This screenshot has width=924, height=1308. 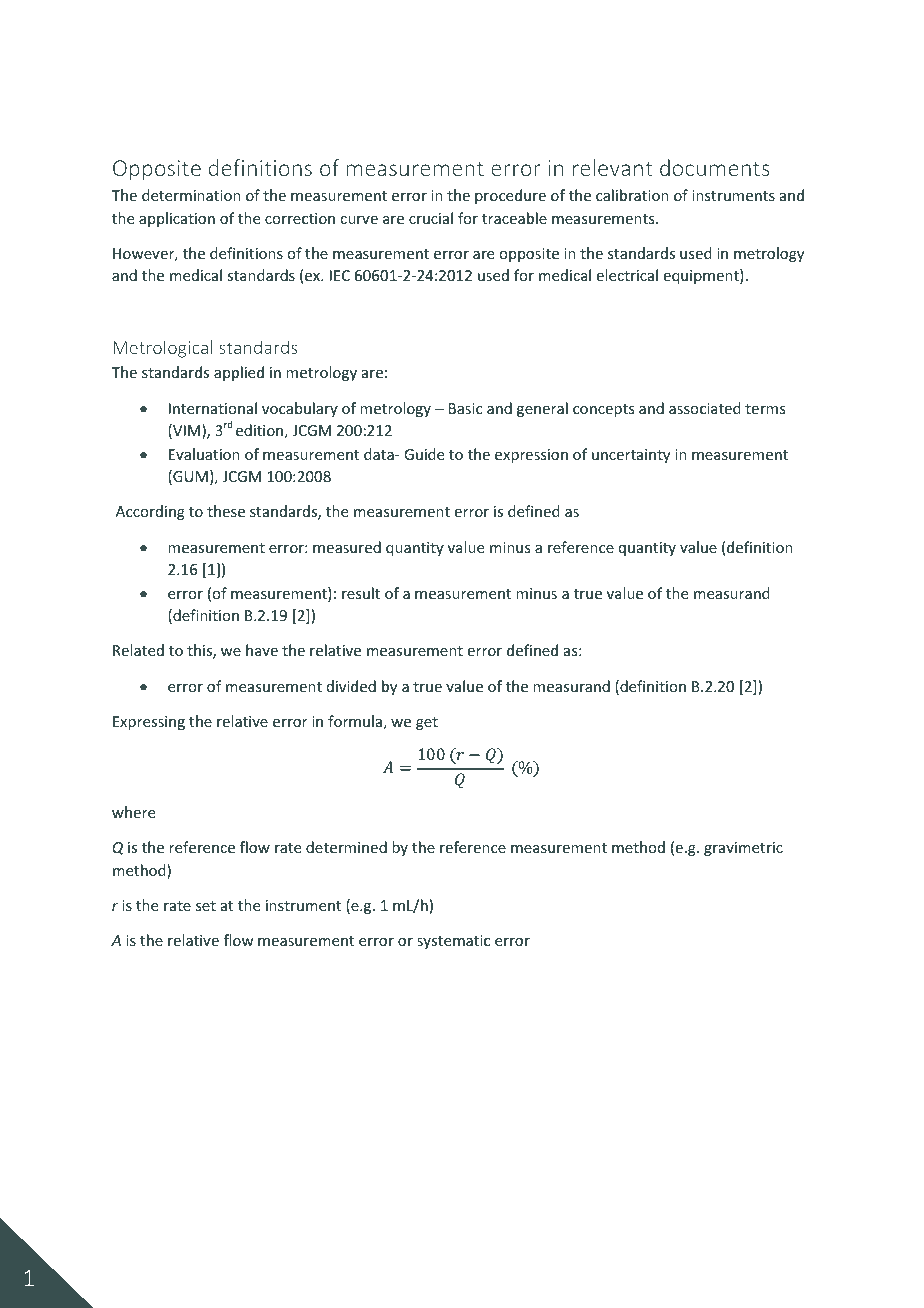 What do you see at coordinates (431, 218) in the screenshot?
I see `crucial` at bounding box center [431, 218].
